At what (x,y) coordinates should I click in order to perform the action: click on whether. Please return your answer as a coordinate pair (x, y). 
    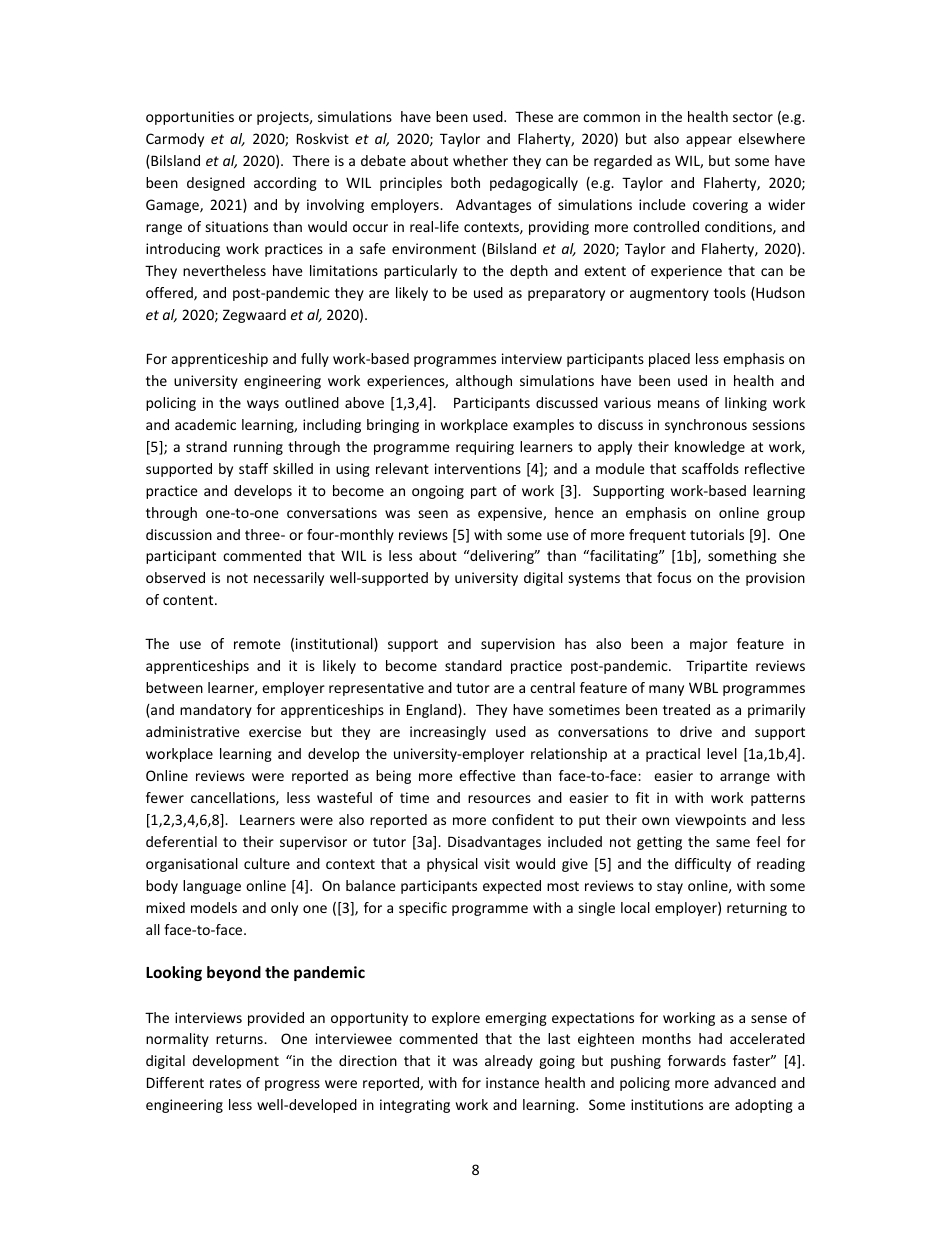
    Looking at the image, I should click on (480, 160).
